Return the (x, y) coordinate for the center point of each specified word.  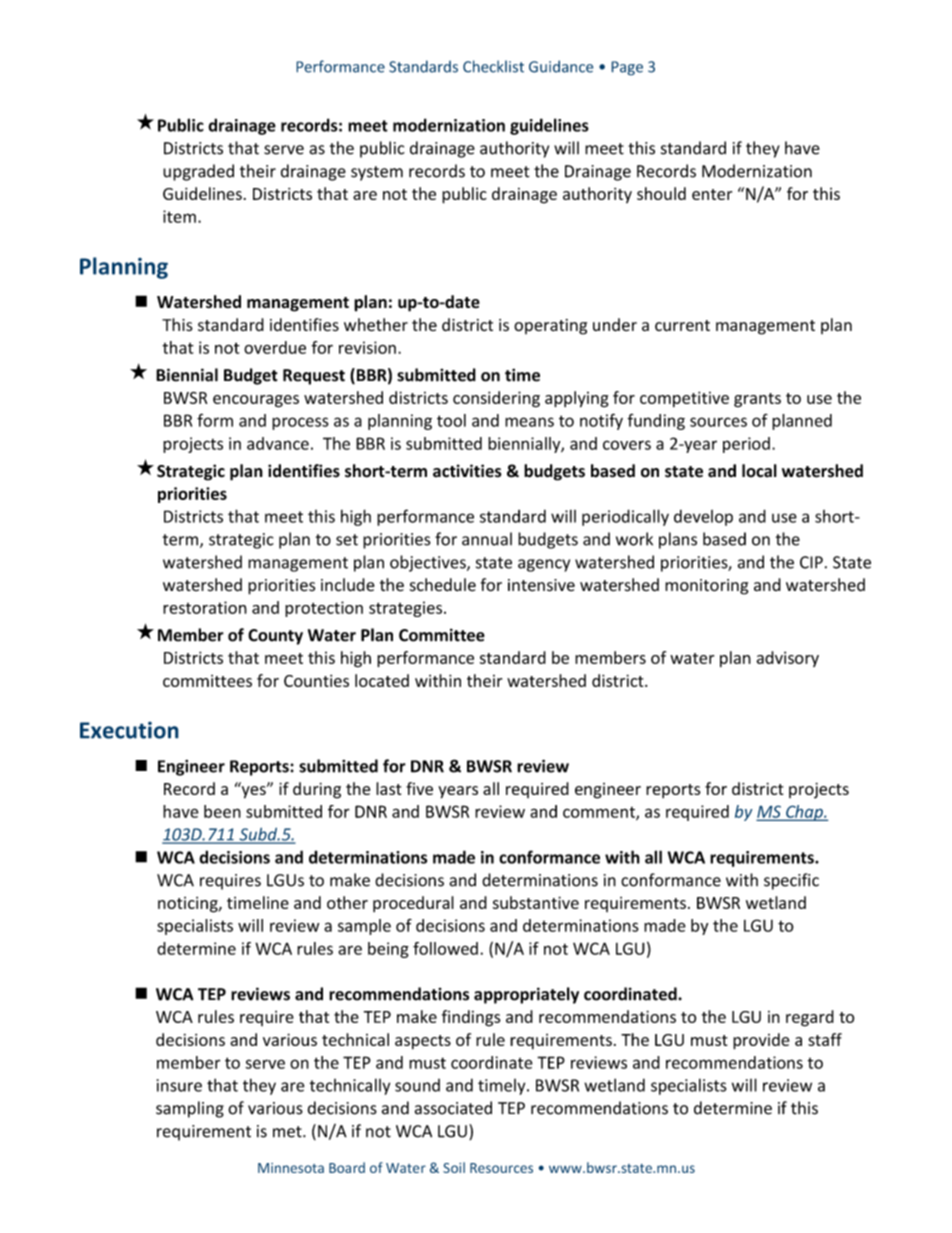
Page (627, 68)
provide (761, 1041)
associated (453, 1108)
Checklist (493, 66)
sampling (190, 1109)
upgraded (198, 172)
